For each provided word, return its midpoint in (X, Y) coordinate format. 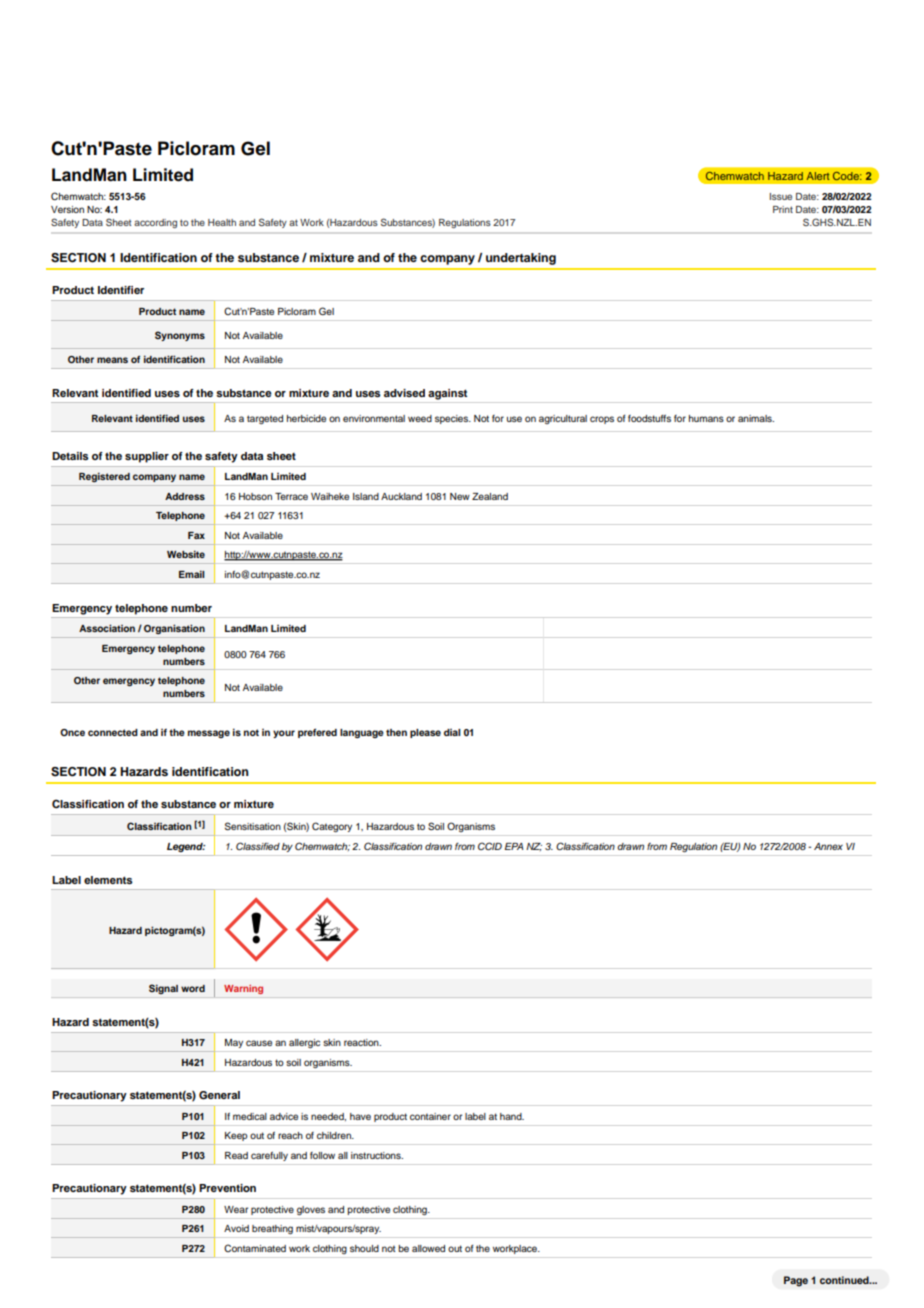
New (460, 496)
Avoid (236, 1228)
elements (108, 880)
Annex (828, 846)
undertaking (521, 259)
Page (796, 1281)
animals (756, 418)
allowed (428, 1248)
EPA (514, 846)
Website (186, 554)
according (155, 223)
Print (783, 209)
